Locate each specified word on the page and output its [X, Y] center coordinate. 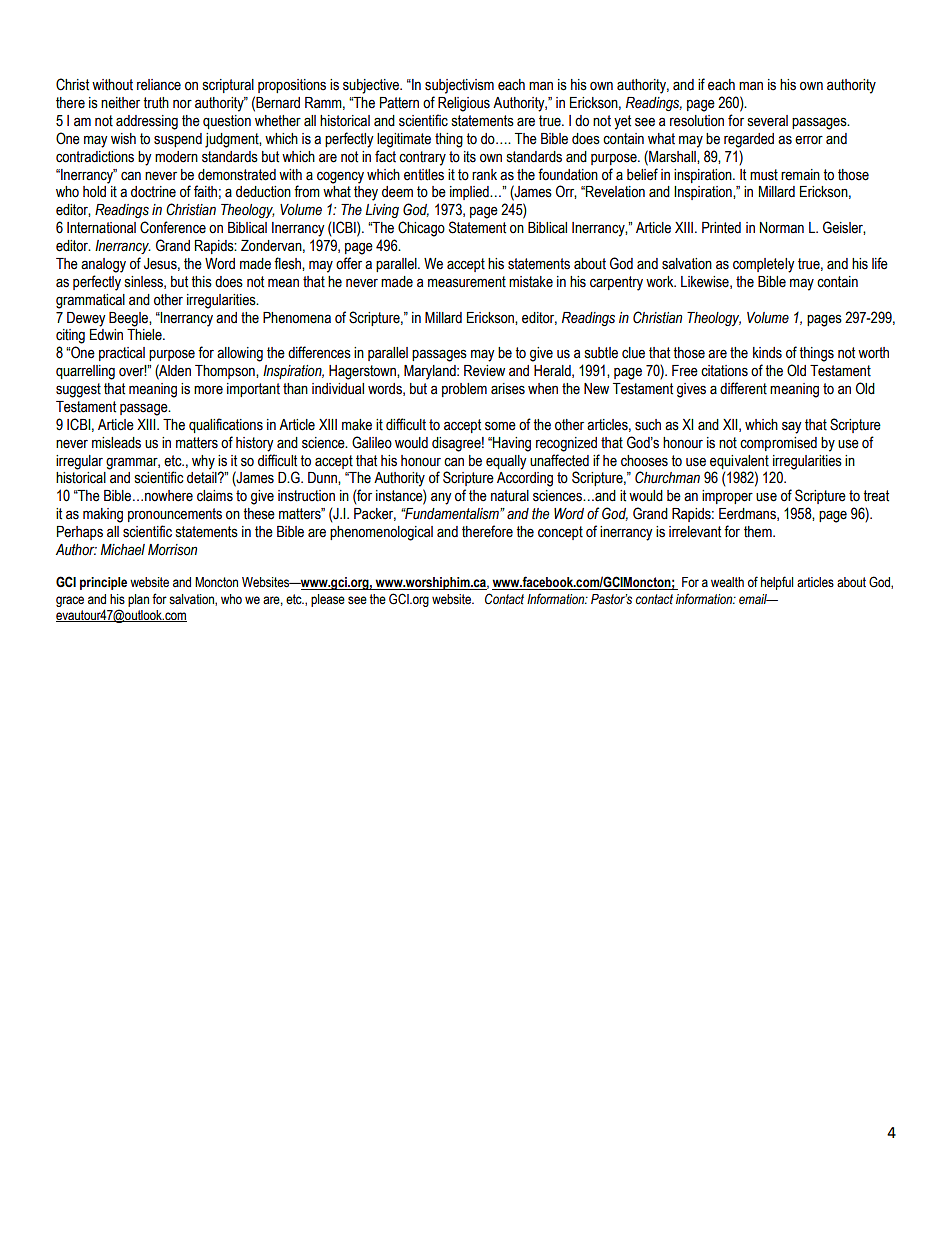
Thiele [145, 335]
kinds [767, 353]
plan [138, 600]
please [328, 600]
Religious [464, 104]
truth [156, 103]
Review [484, 371]
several [768, 121]
